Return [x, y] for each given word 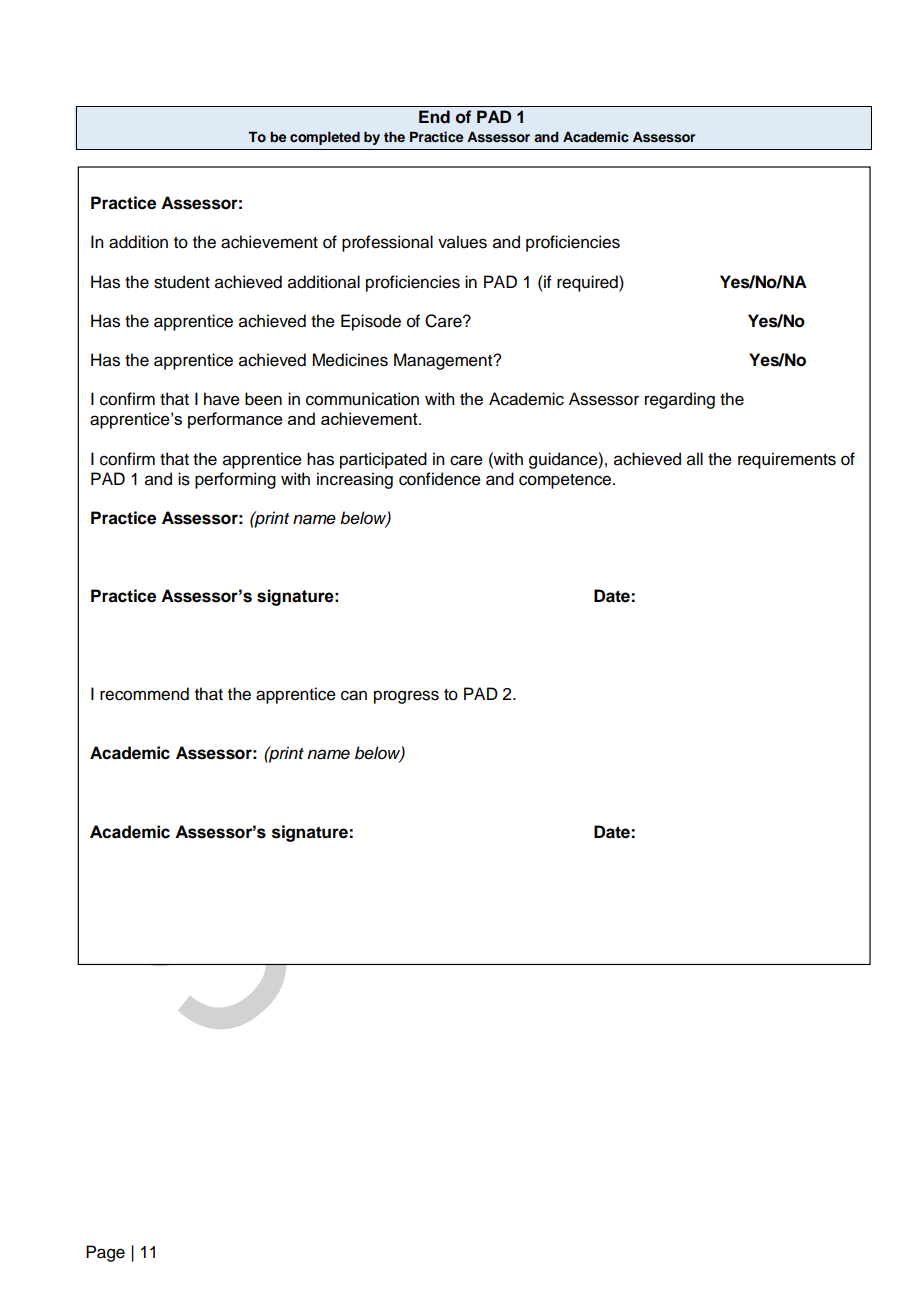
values [462, 242]
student [182, 282]
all [695, 459]
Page [105, 1253]
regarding [680, 400]
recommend [144, 694]
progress [406, 697]
